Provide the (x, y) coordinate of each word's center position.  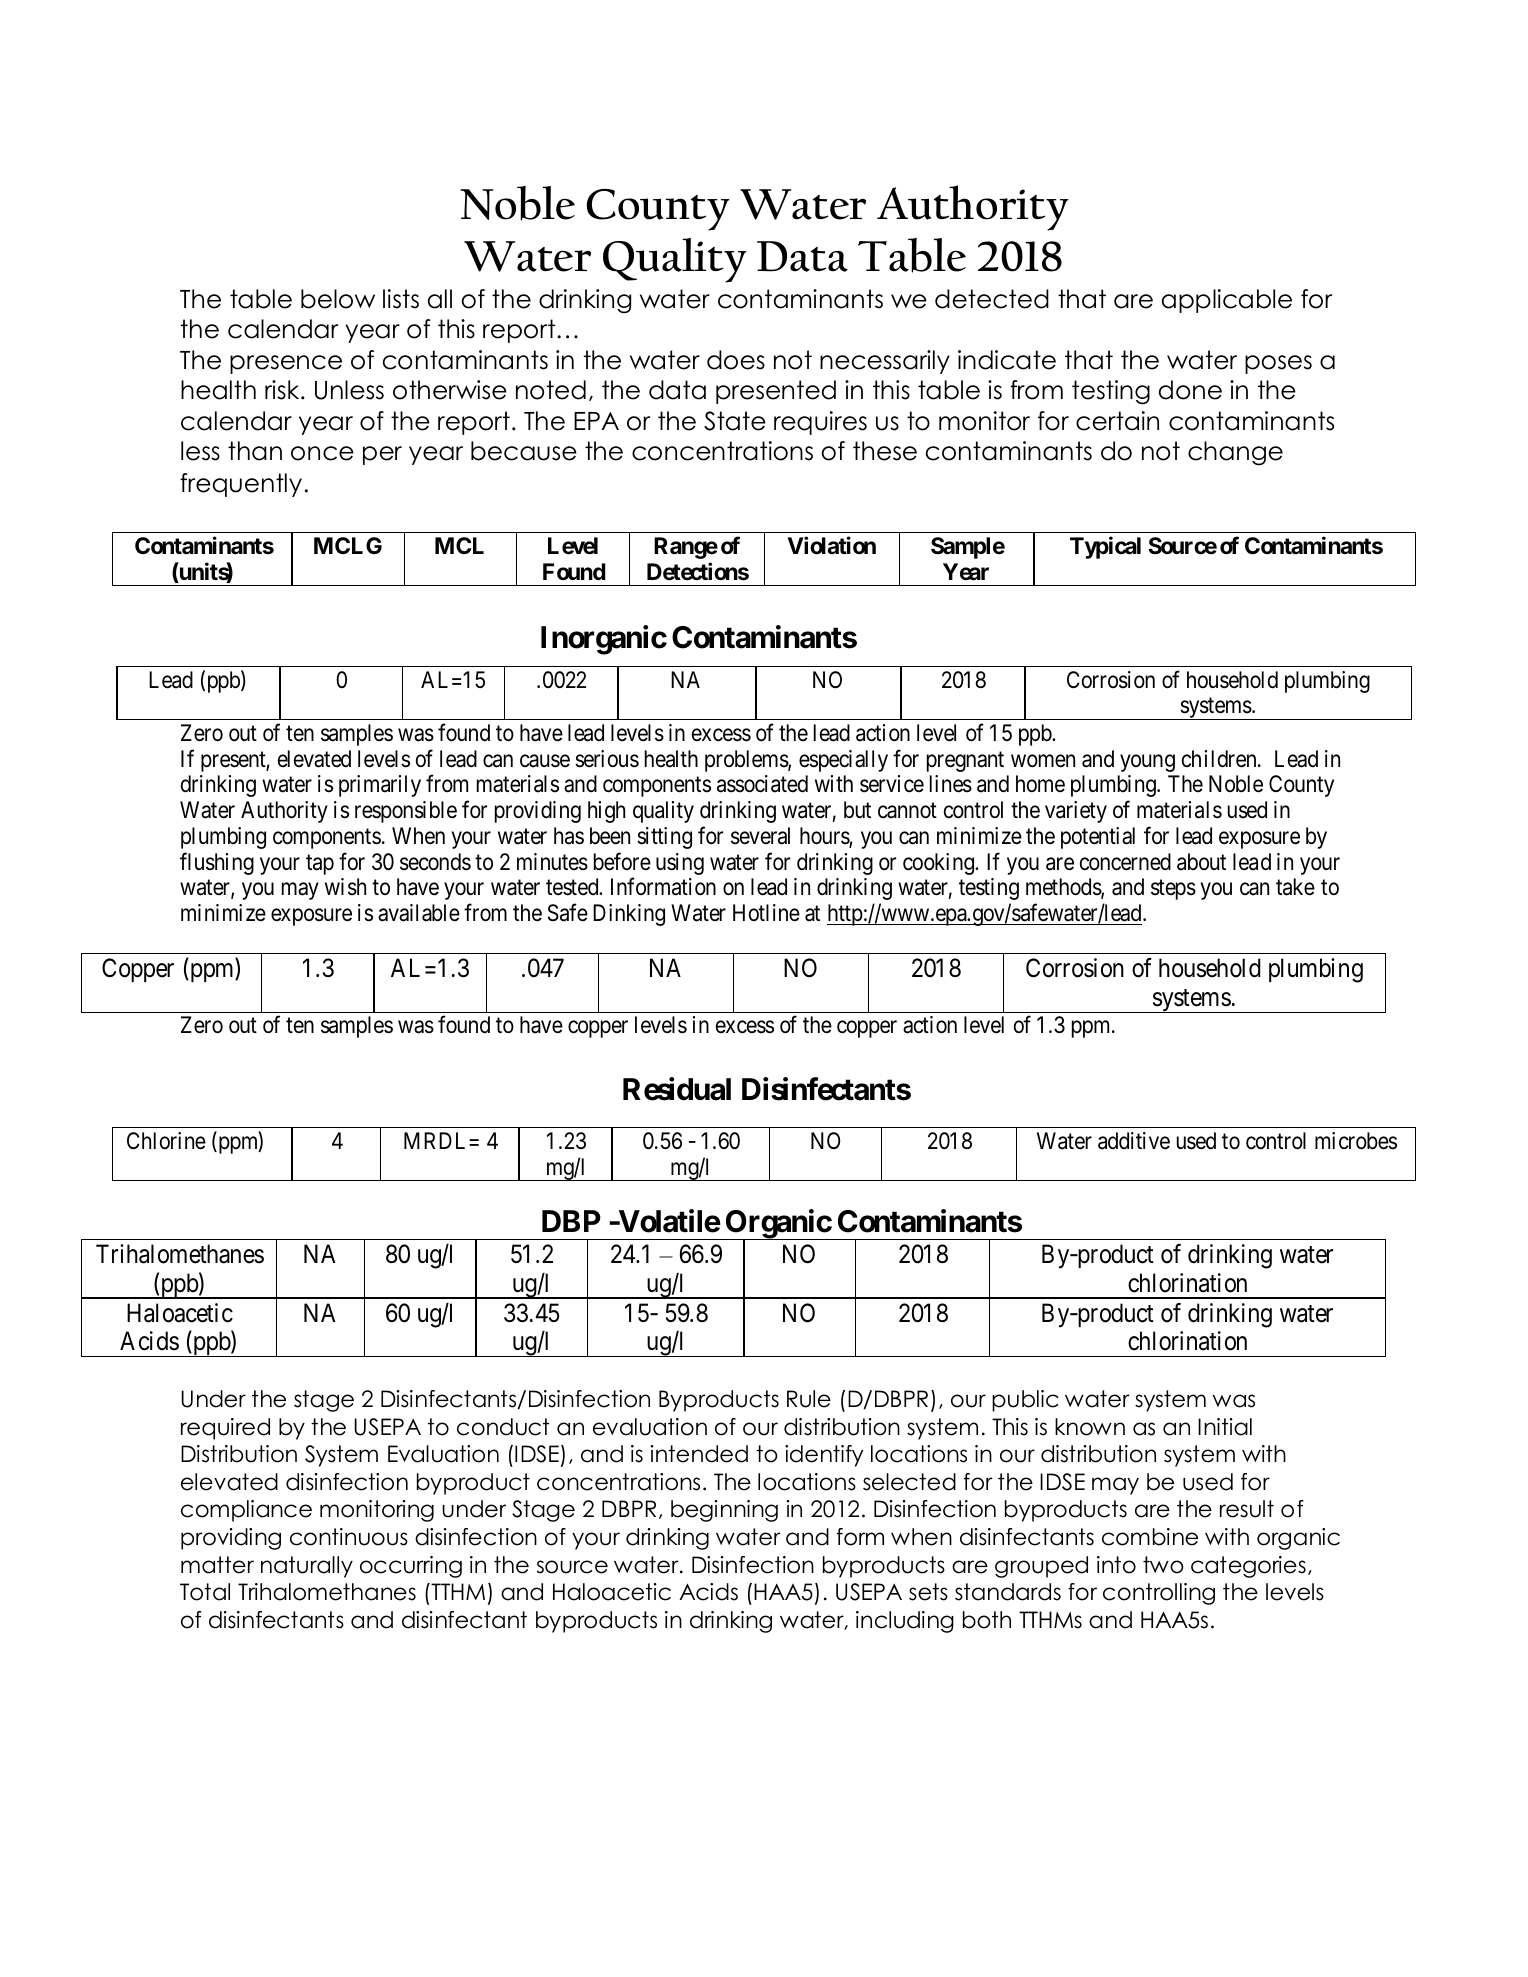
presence (286, 364)
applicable (1227, 301)
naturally (307, 1567)
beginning (724, 1511)
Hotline (766, 913)
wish (345, 887)
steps (1173, 890)
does (736, 360)
